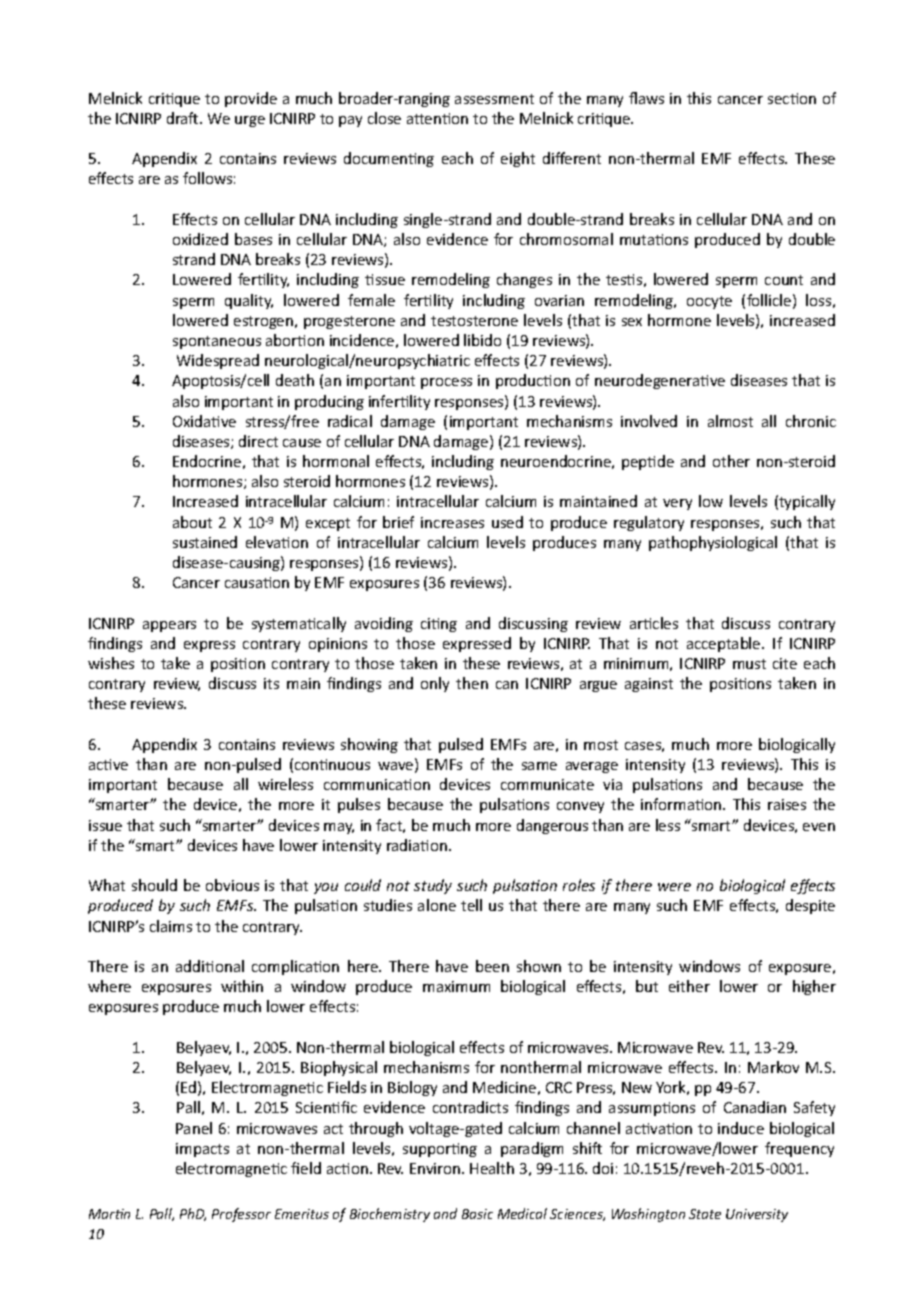 The width and height of the image is (924, 1308). I want to click on count, so click(784, 280).
